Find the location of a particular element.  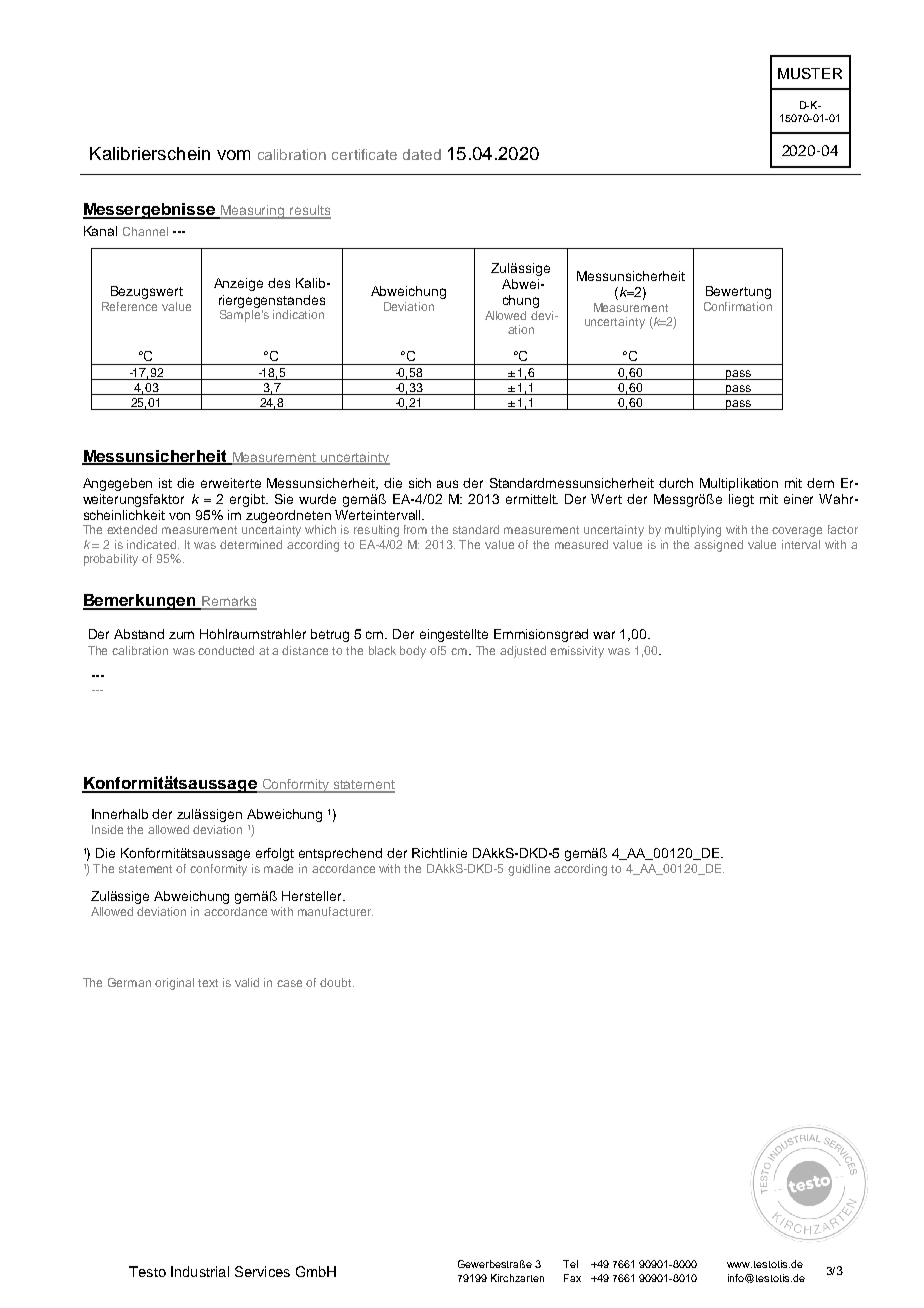

MUSTER is located at coordinates (810, 73).
